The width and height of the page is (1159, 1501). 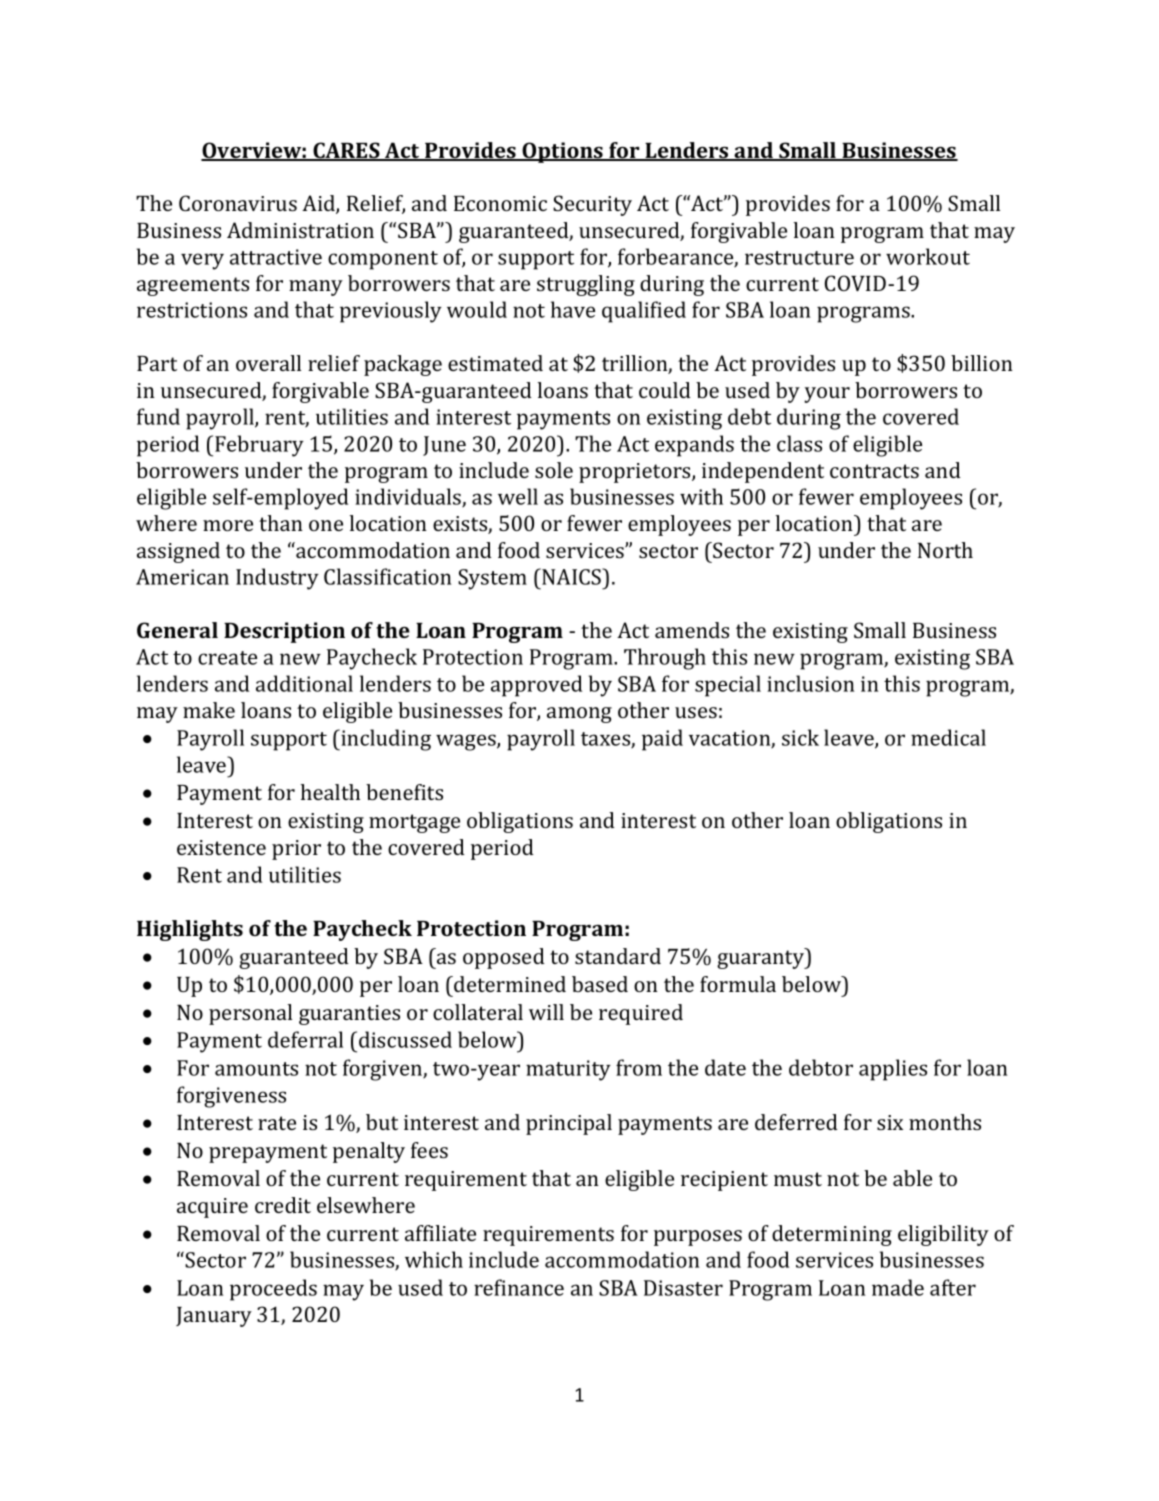 What do you see at coordinates (948, 737) in the page?
I see `medical` at bounding box center [948, 737].
